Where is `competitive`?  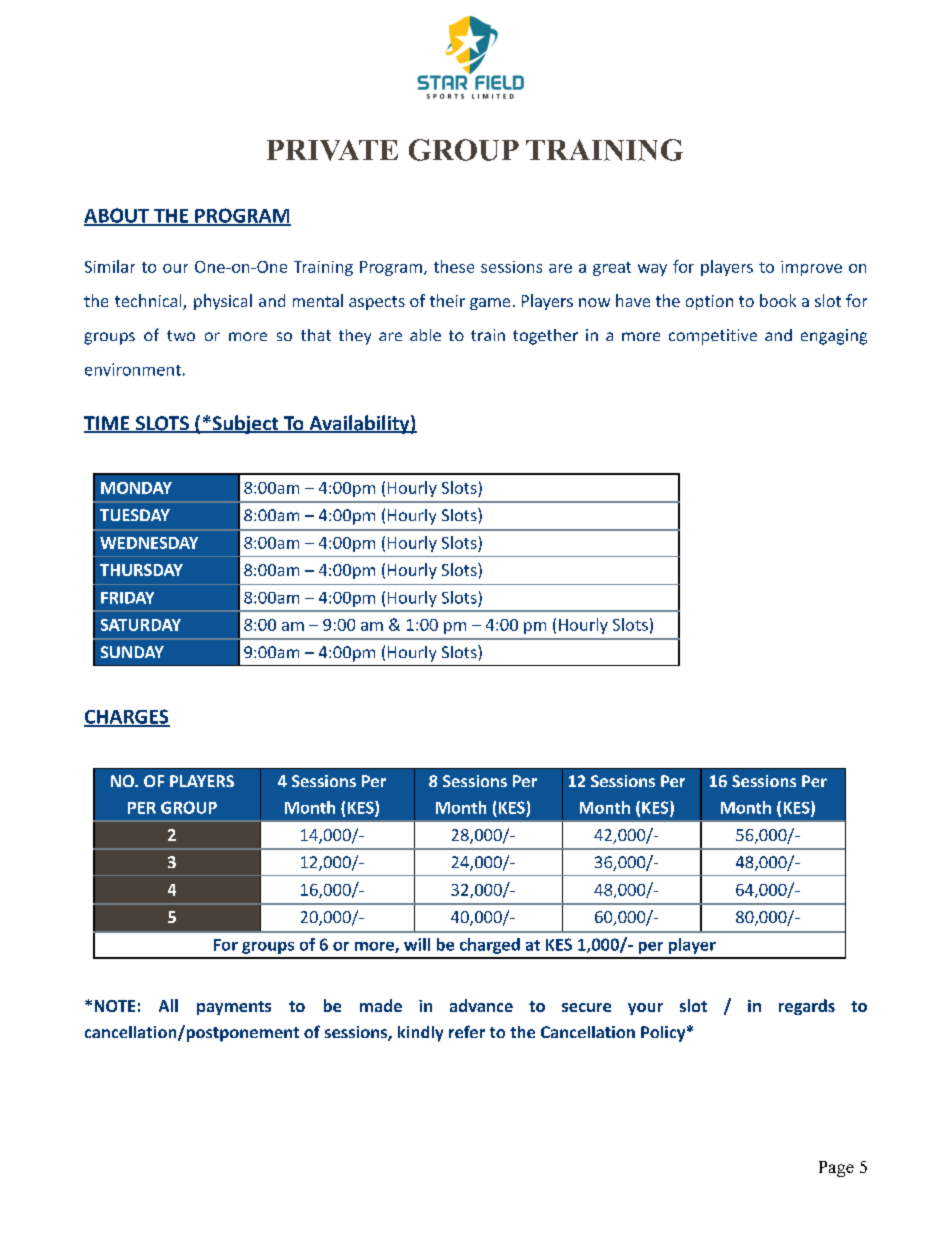
competitive is located at coordinates (713, 337).
